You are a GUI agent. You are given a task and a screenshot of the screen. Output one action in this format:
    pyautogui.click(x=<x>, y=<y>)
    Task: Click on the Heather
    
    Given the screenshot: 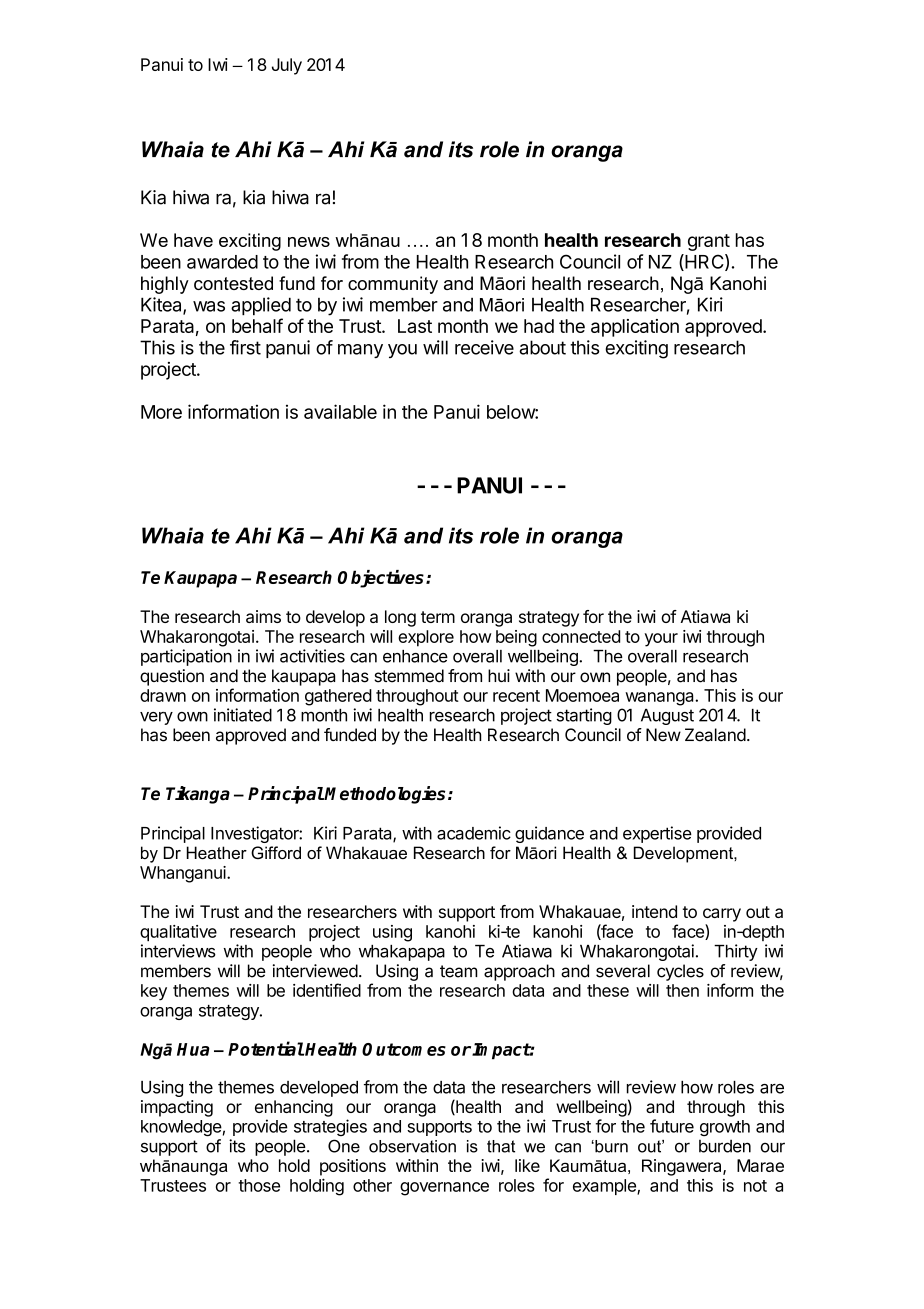 What is the action you would take?
    pyautogui.click(x=216, y=852)
